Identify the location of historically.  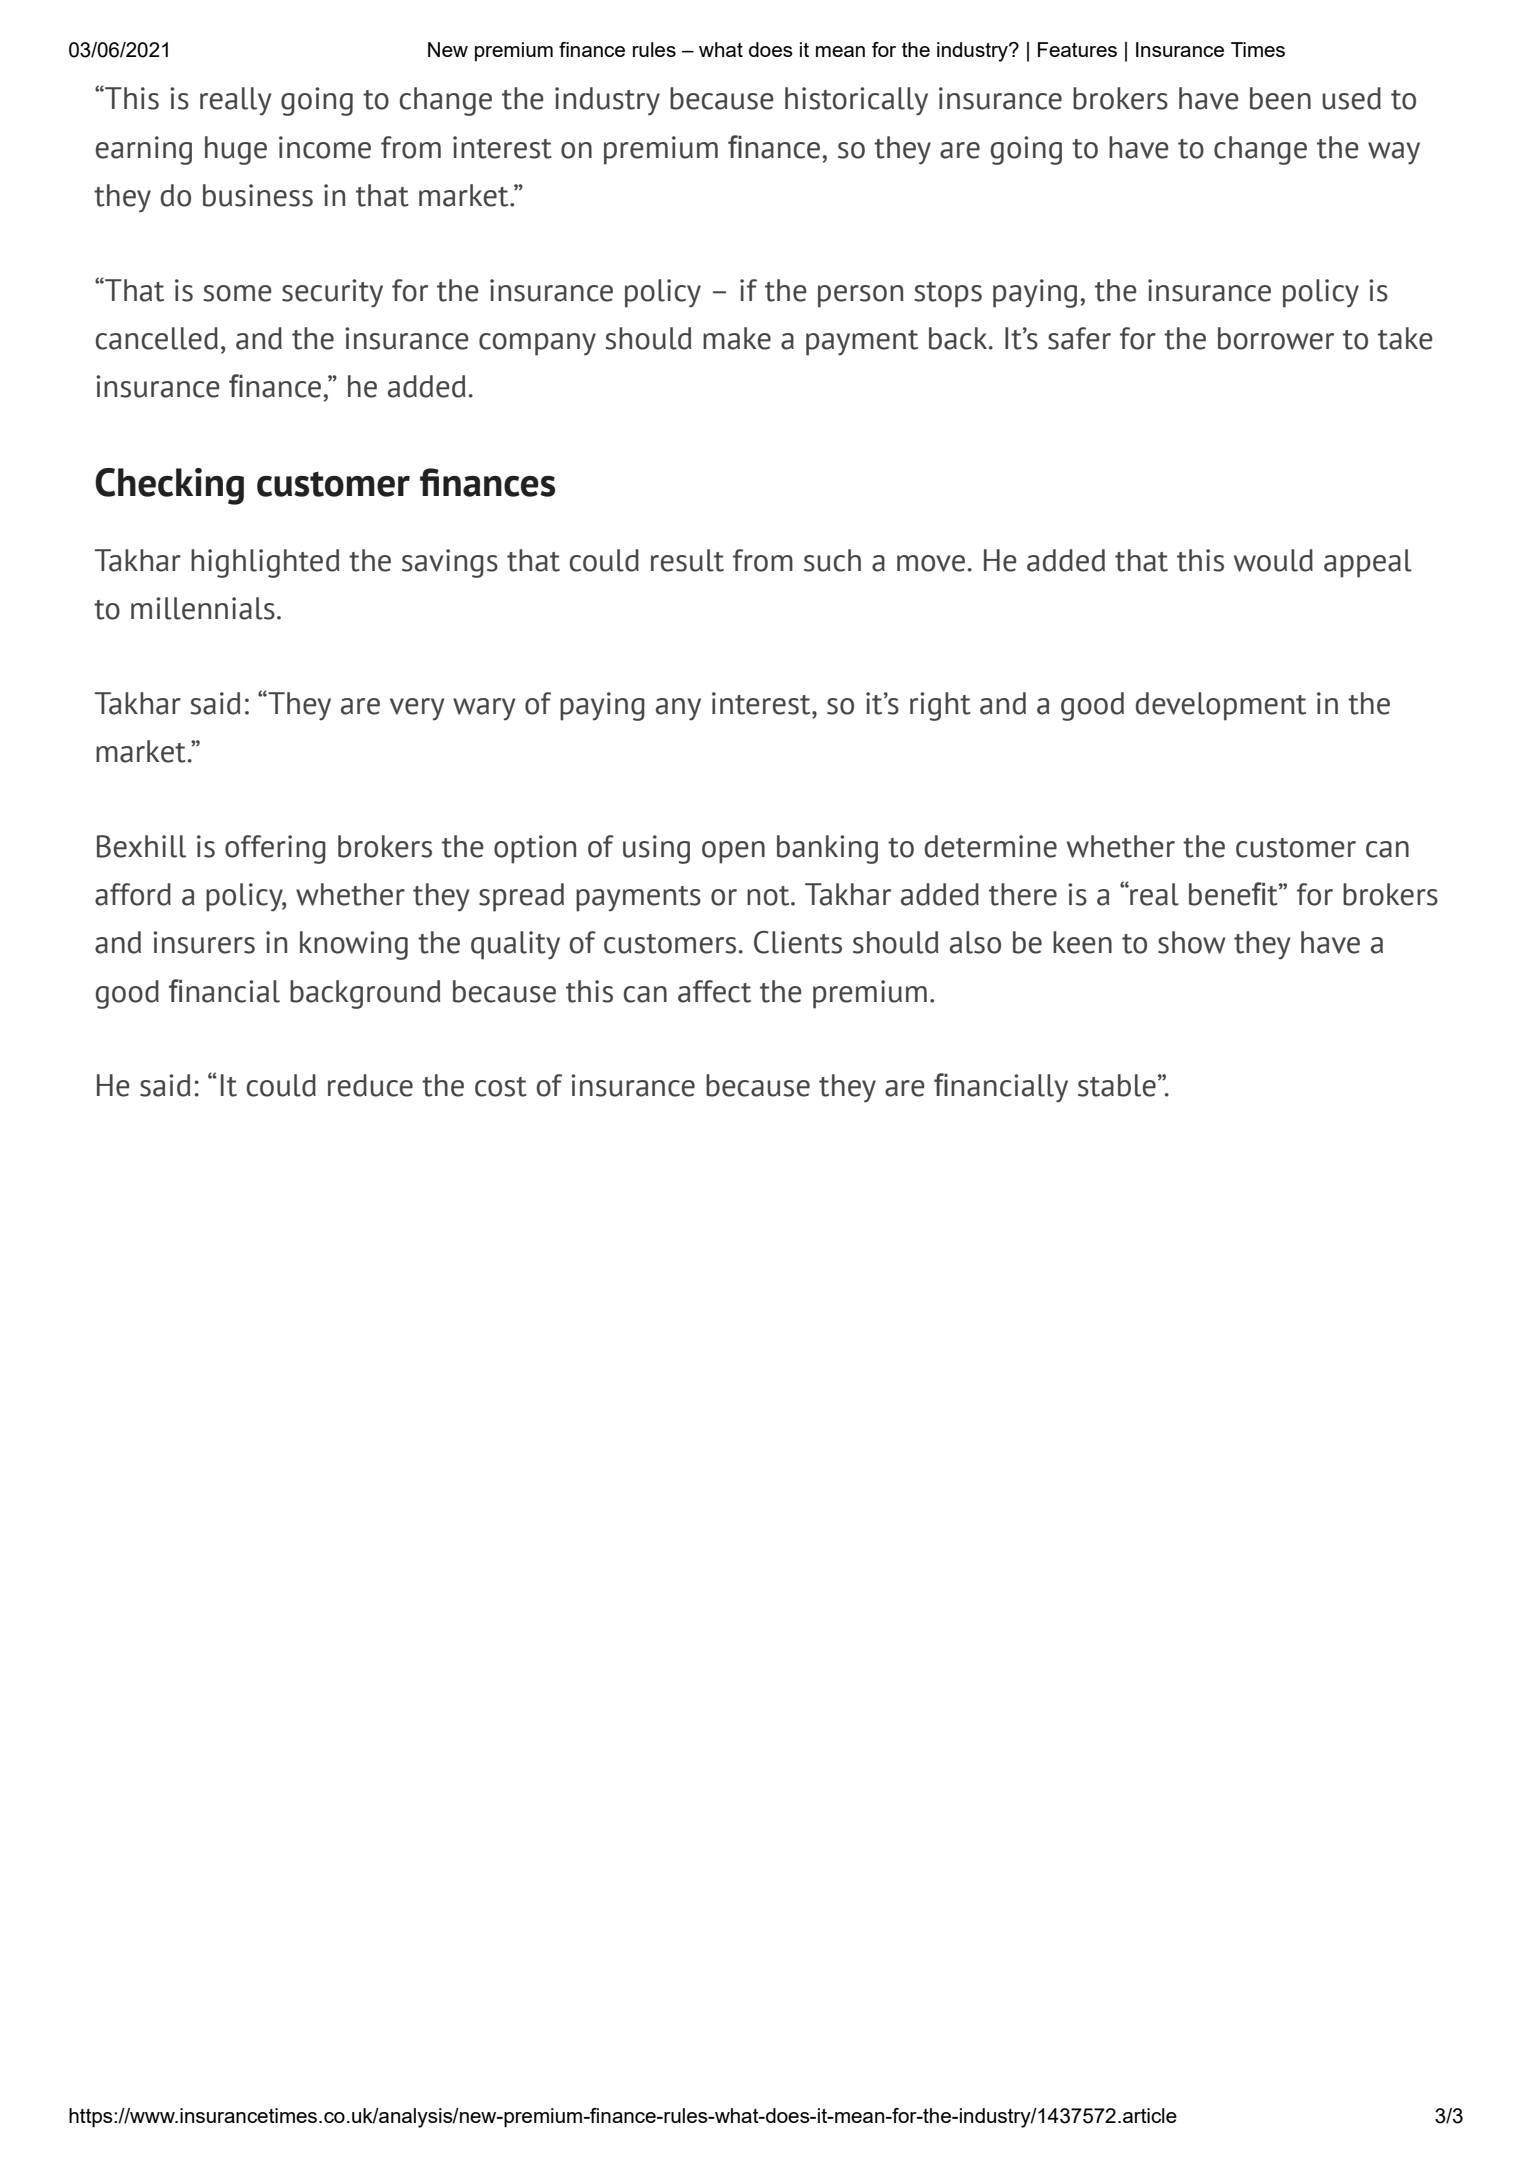
(856, 101).
